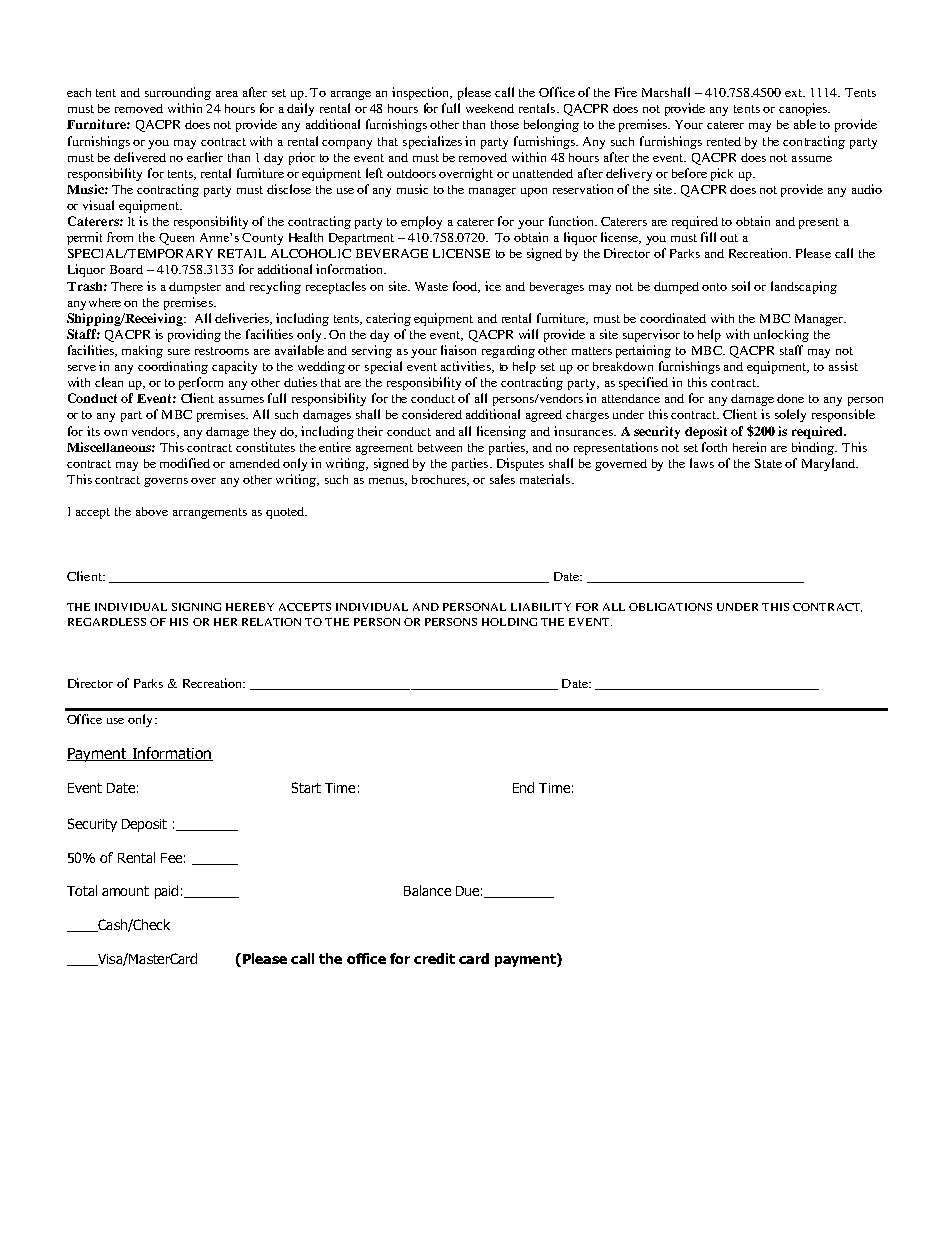 This screenshot has width=952, height=1233. What do you see at coordinates (194, 335) in the screenshot?
I see `providing` at bounding box center [194, 335].
